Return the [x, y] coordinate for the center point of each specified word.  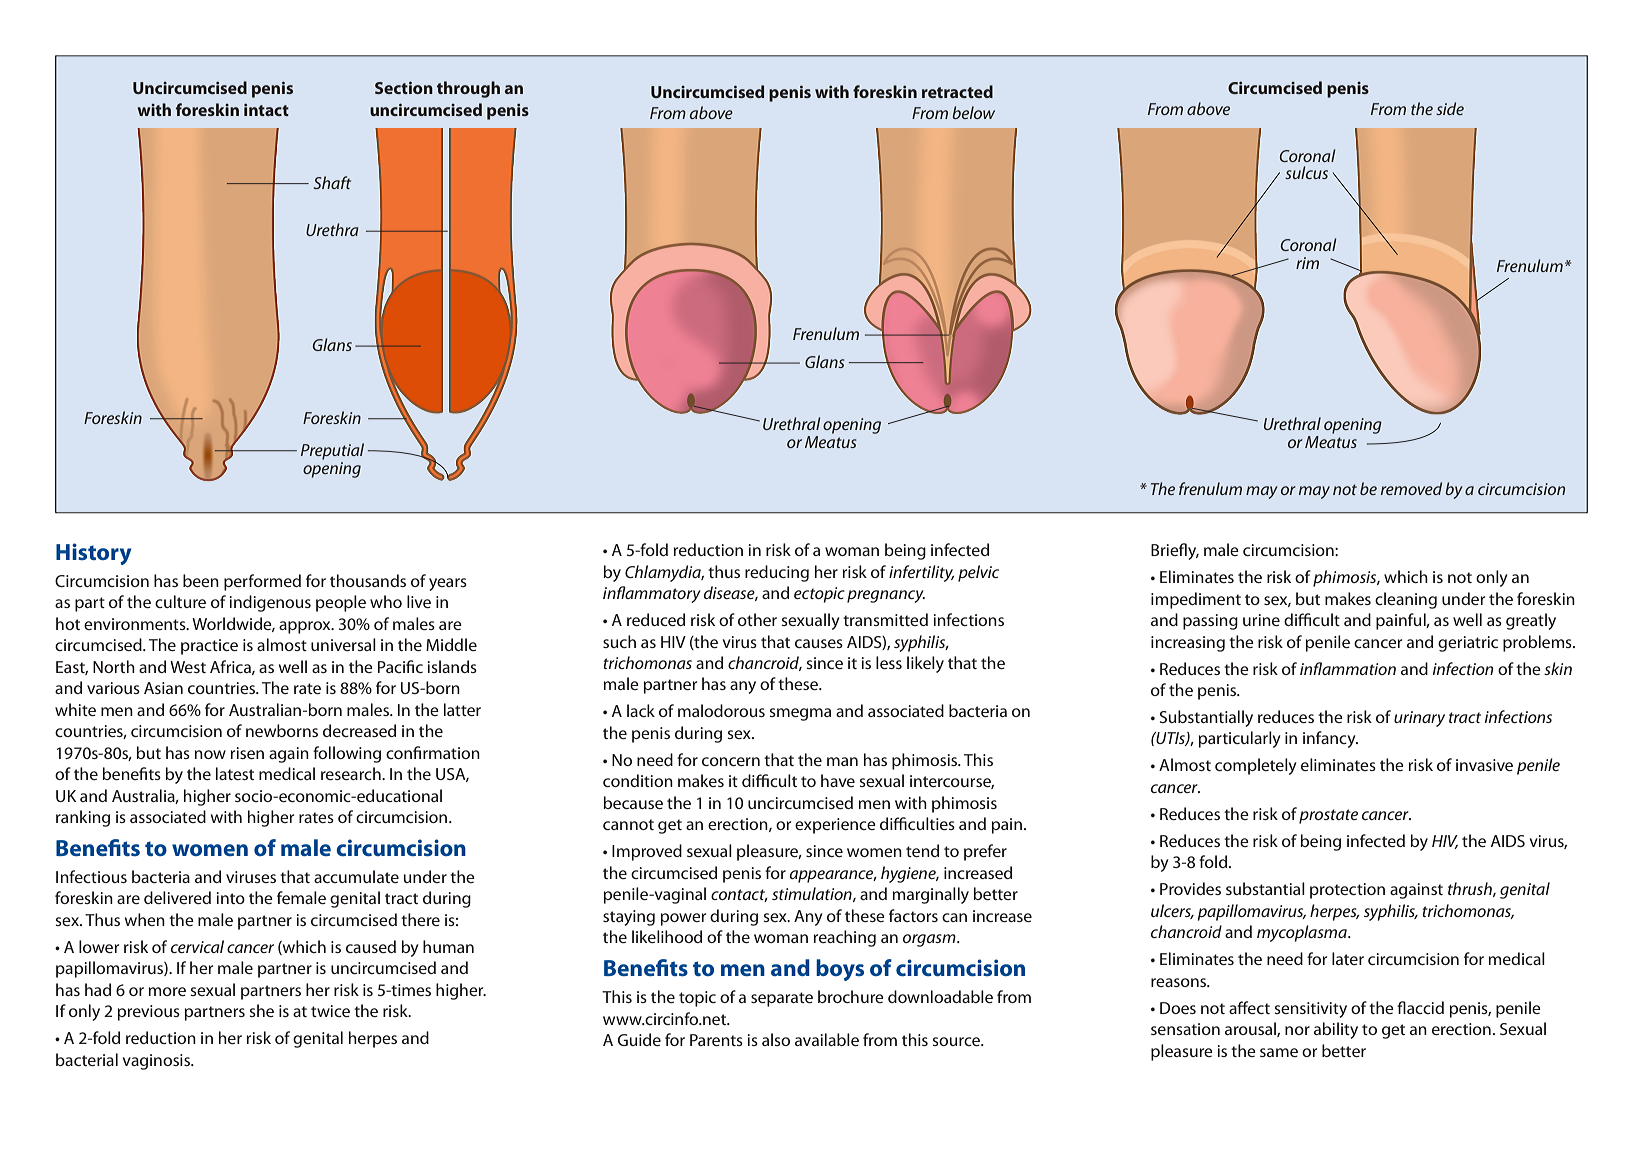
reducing [777, 573]
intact [266, 109]
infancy [1330, 739]
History [94, 554]
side [1450, 108]
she [261, 1010]
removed [1411, 488]
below [974, 112]
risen [247, 753]
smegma [800, 714]
